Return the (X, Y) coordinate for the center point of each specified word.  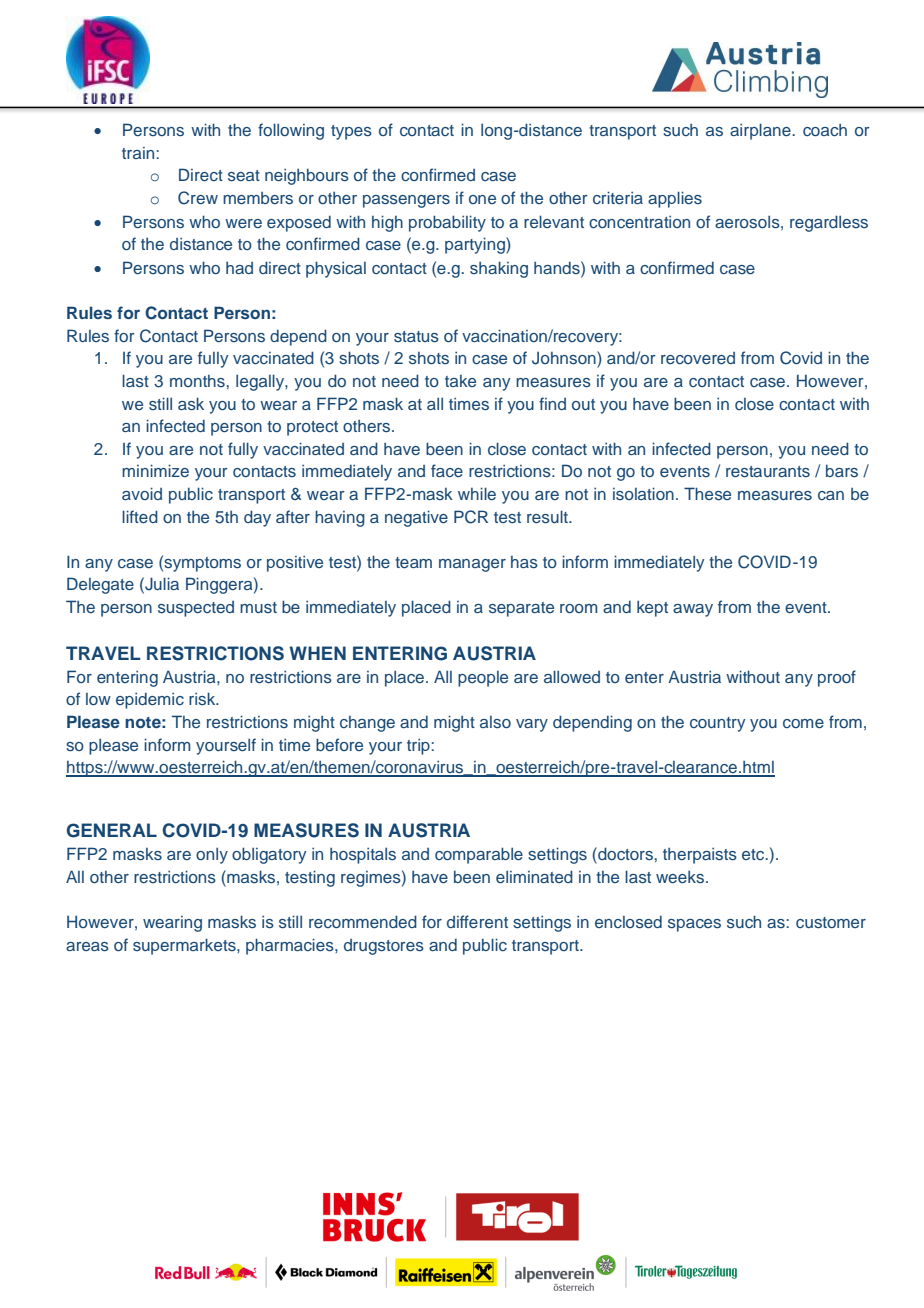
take (460, 381)
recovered (698, 358)
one (482, 199)
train (139, 153)
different (477, 921)
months (197, 381)
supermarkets (185, 946)
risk (203, 698)
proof (837, 678)
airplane (761, 131)
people (483, 679)
